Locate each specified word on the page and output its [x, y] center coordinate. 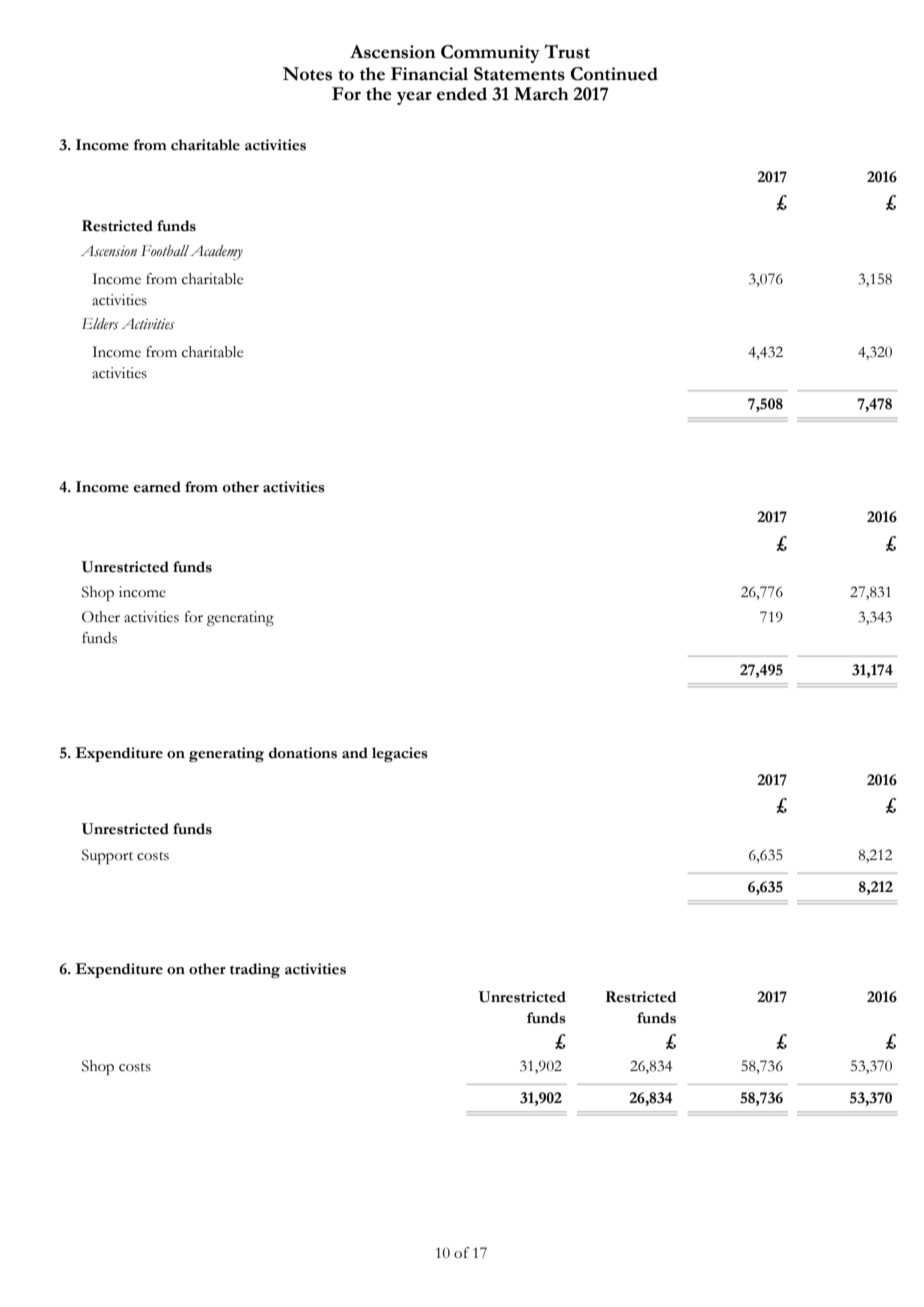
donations [303, 753]
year [414, 98]
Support [107, 856]
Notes [307, 74]
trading [255, 970]
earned [157, 487]
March [541, 94]
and [355, 753]
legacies [400, 754]
